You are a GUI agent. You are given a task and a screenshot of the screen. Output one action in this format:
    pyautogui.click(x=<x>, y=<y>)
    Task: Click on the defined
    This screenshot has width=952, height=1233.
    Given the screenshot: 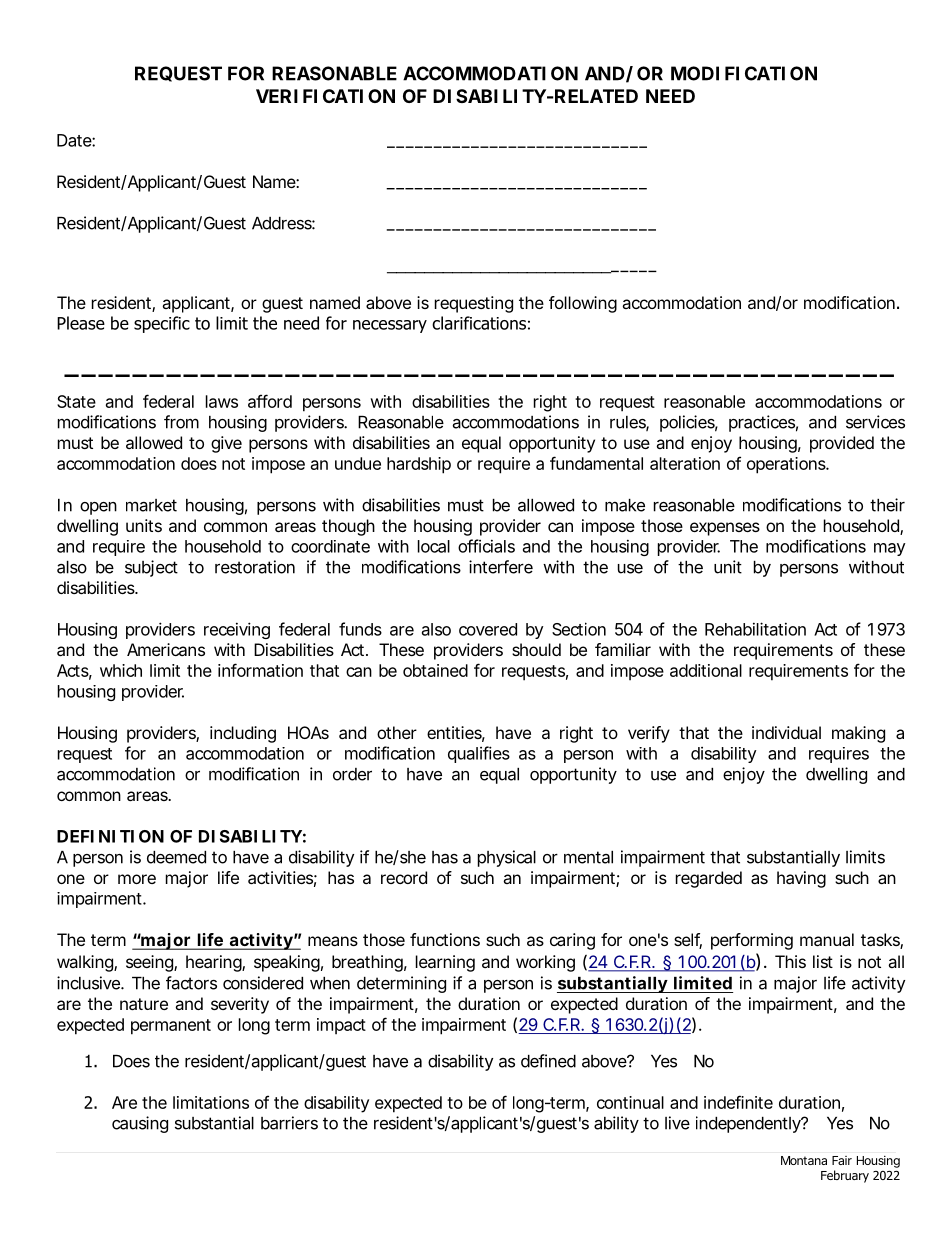 What is the action you would take?
    pyautogui.click(x=548, y=1061)
